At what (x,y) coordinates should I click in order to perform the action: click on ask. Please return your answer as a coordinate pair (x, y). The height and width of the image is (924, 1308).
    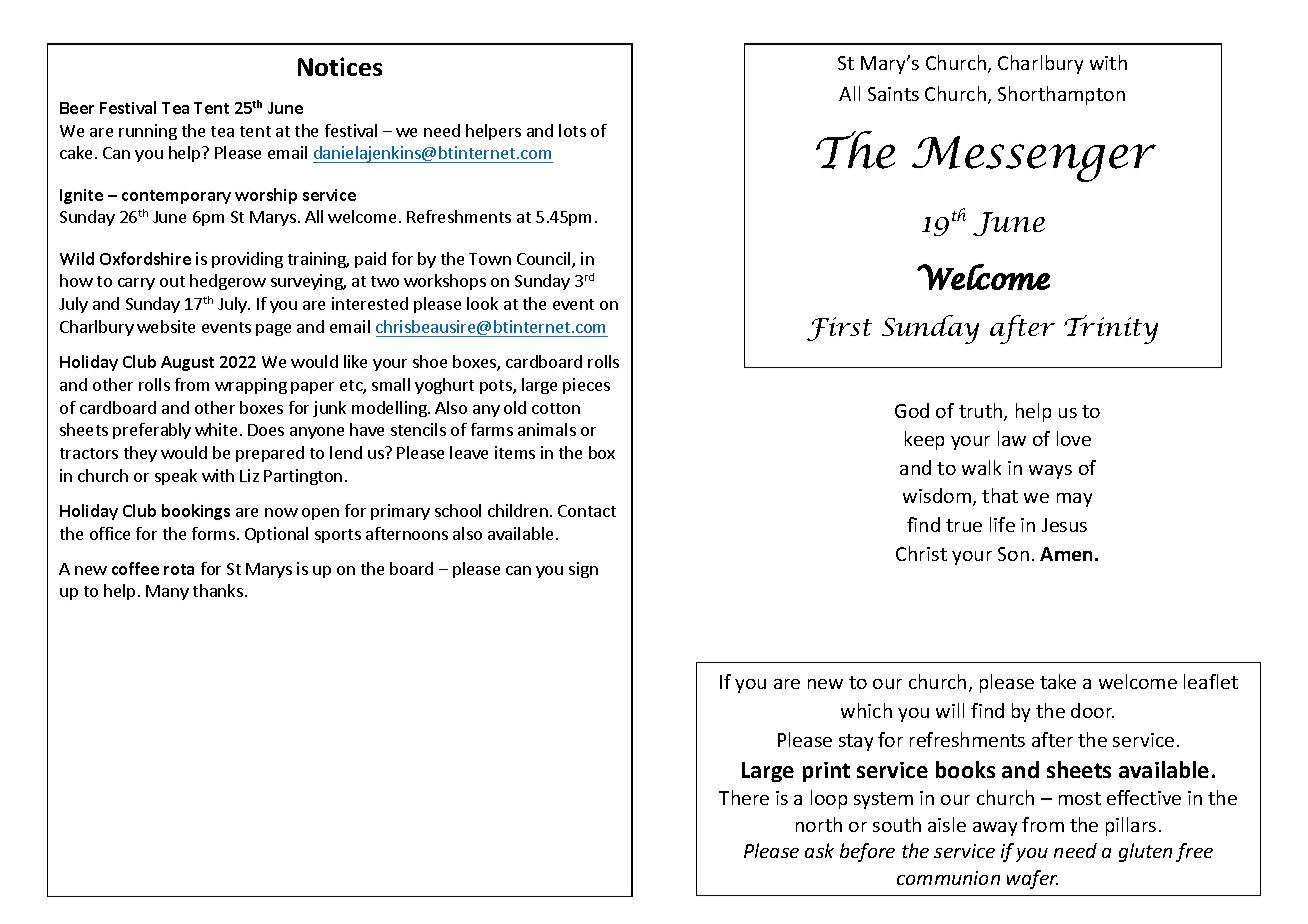
    Looking at the image, I should click on (819, 850).
